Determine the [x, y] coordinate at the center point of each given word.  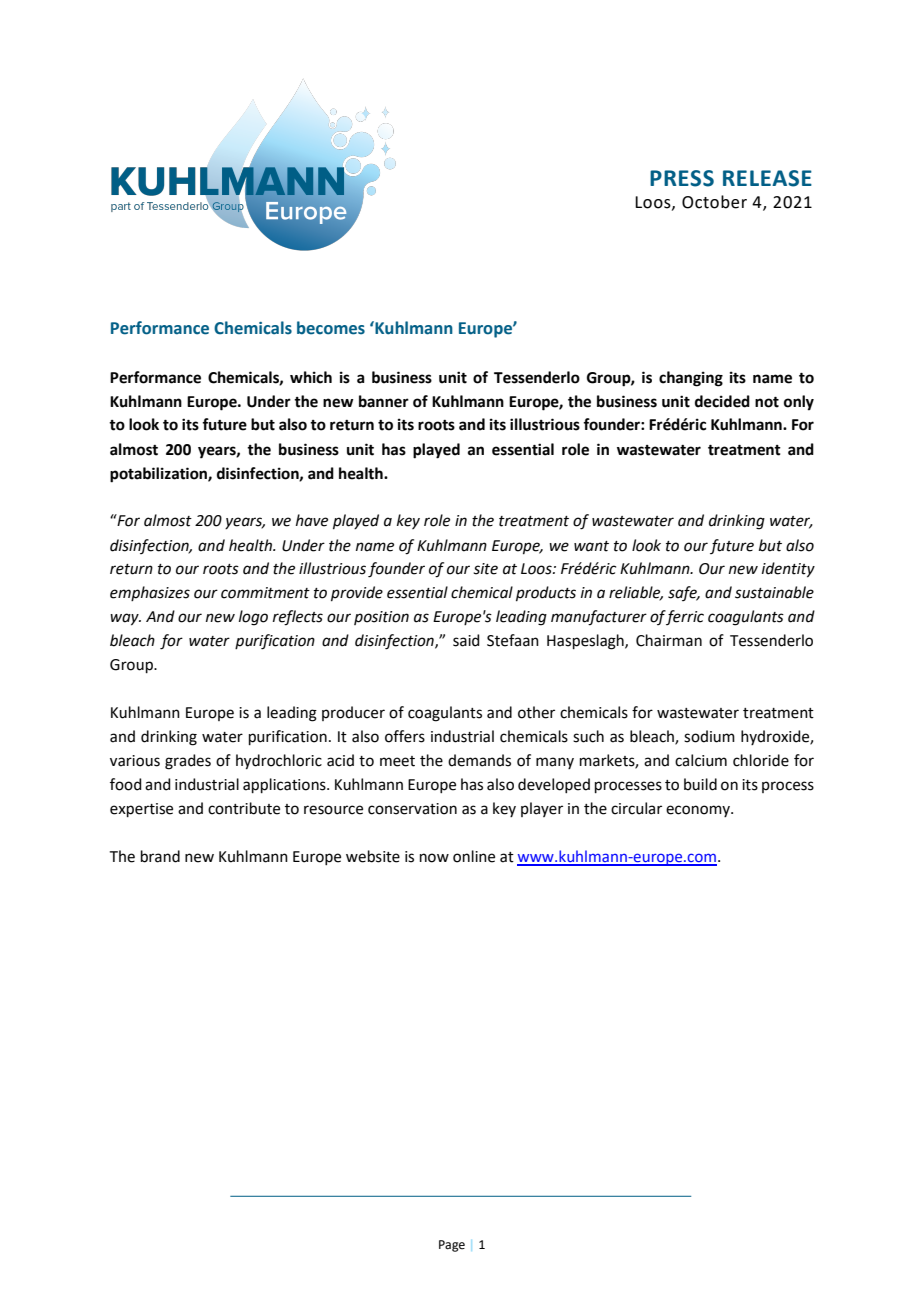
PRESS [682, 178]
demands [479, 760]
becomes [331, 328]
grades [188, 762]
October [714, 202]
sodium [709, 736]
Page [452, 1246]
